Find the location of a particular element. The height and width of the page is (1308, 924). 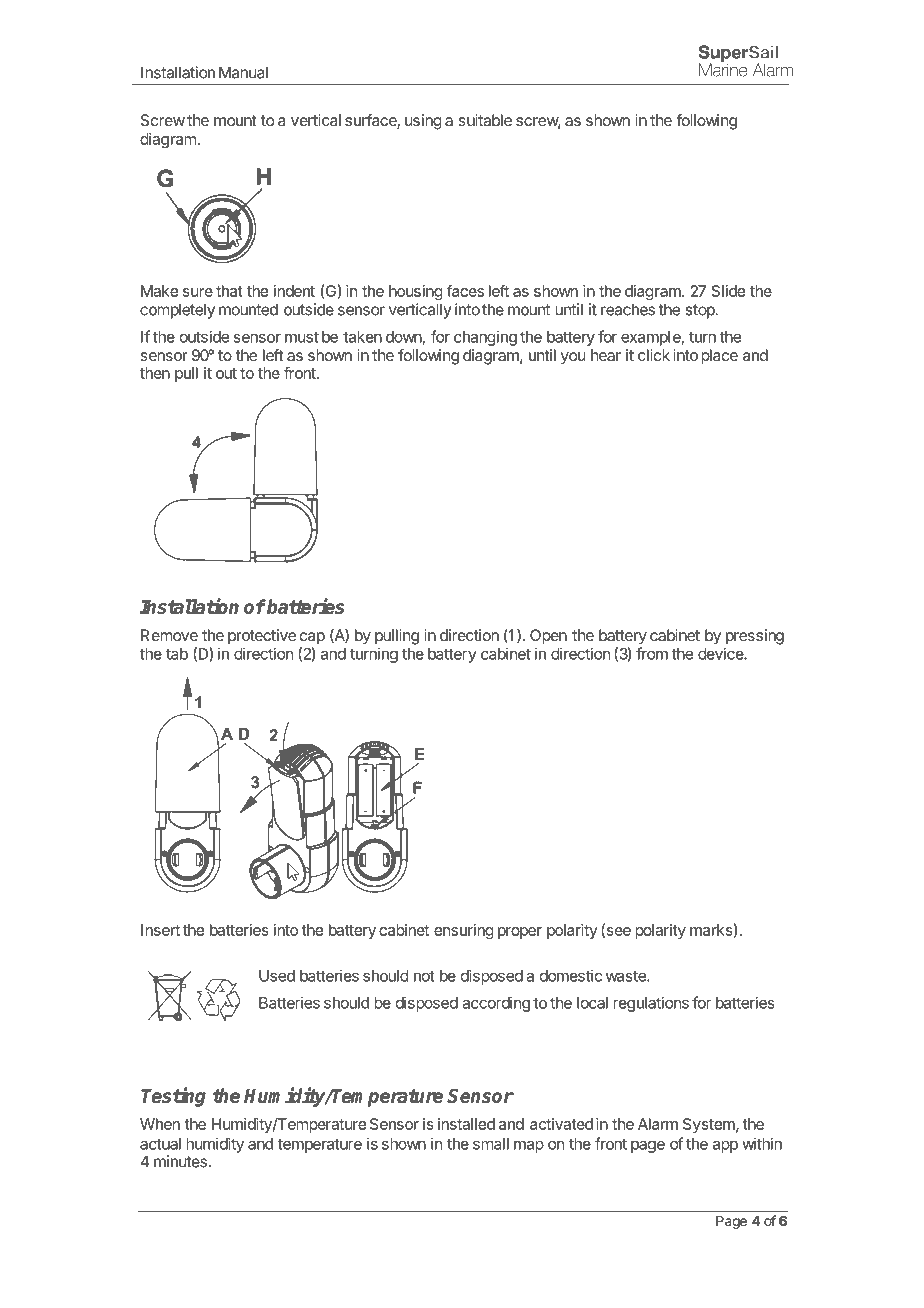

changing is located at coordinates (485, 338).
